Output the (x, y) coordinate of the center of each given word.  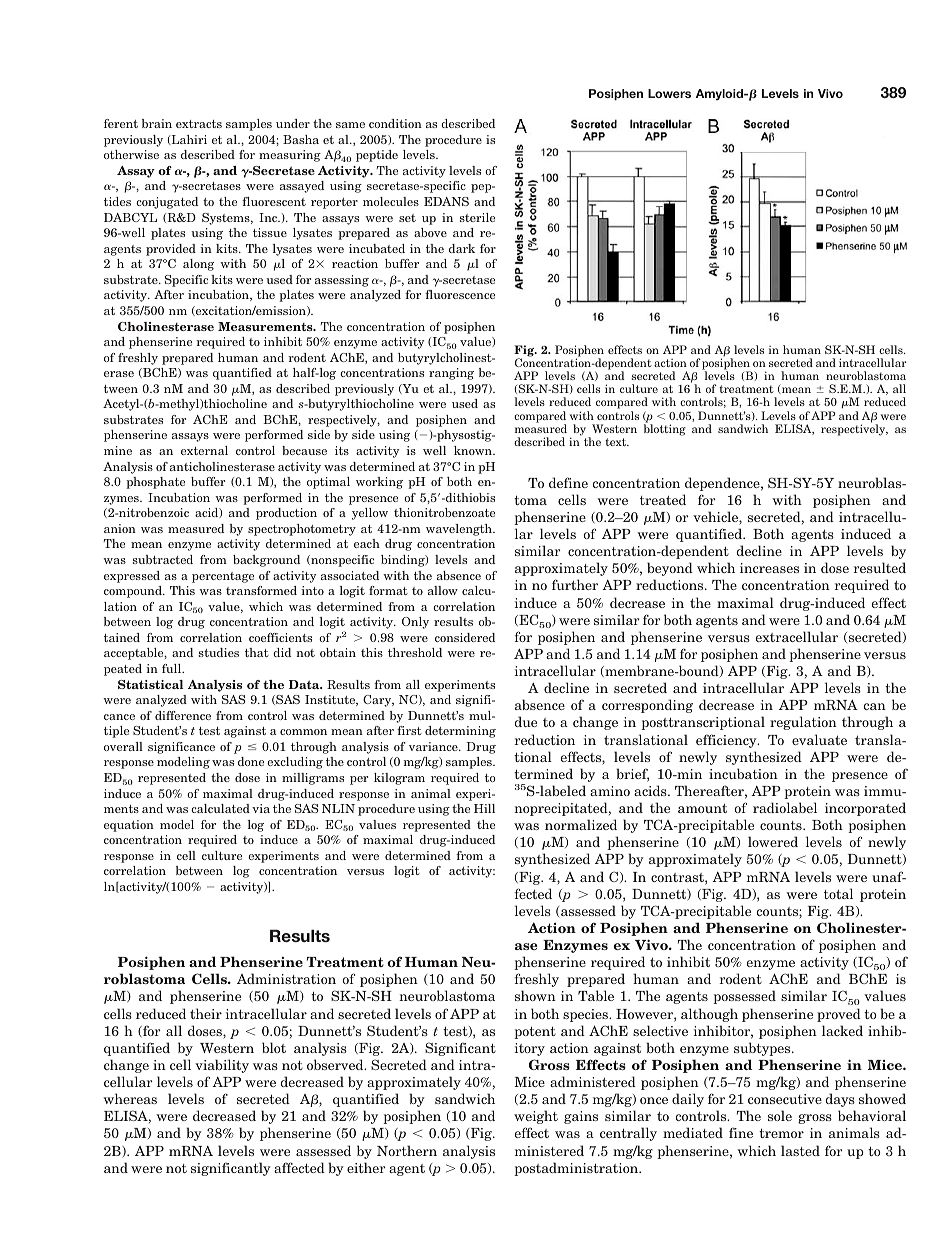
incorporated (865, 809)
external (204, 450)
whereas (130, 1098)
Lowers (669, 93)
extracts (199, 124)
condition (395, 123)
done (251, 761)
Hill (484, 808)
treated (663, 499)
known (474, 450)
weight (536, 1117)
